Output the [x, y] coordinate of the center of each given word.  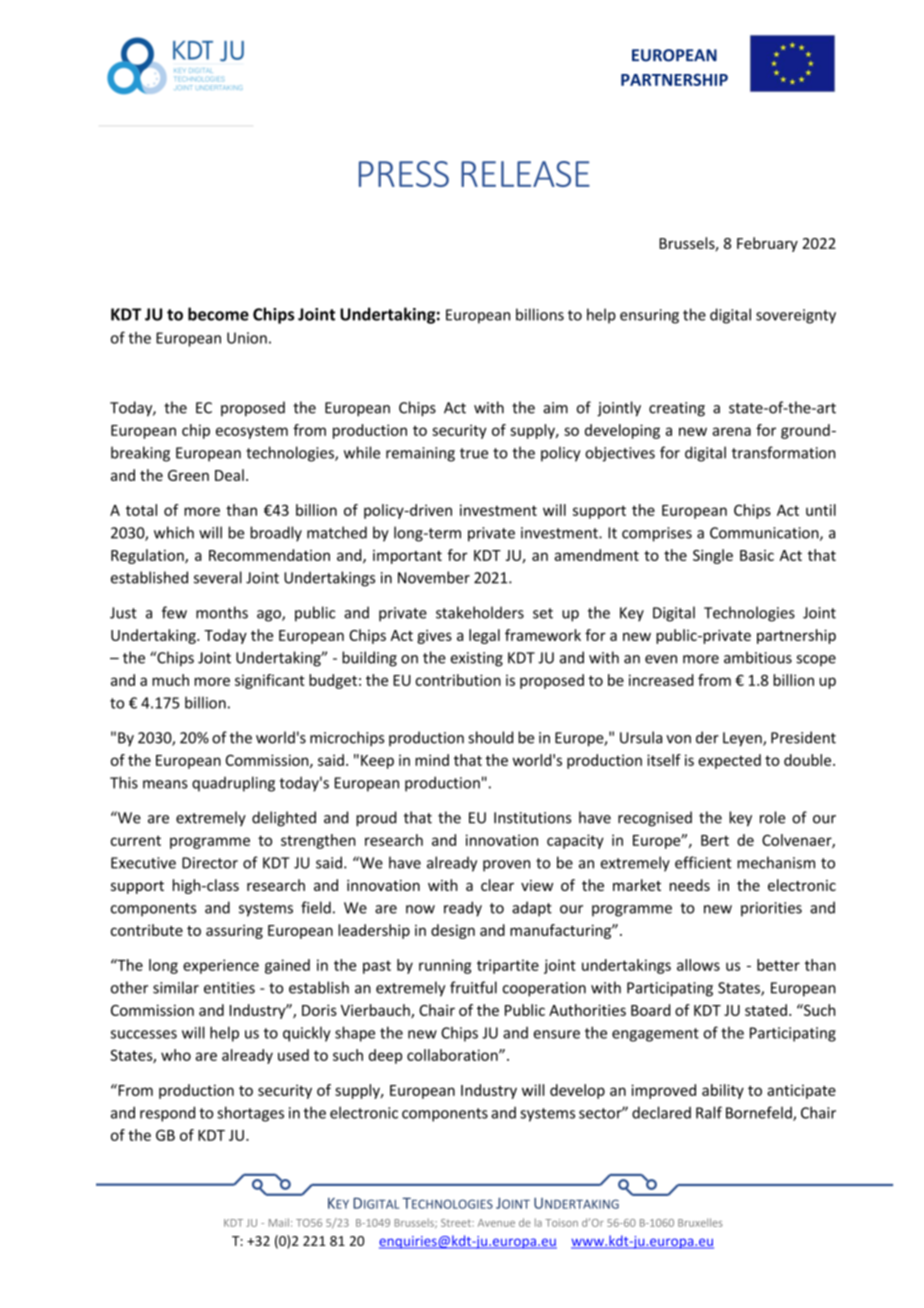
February [767, 244]
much [170, 680]
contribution [458, 680]
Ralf [709, 1112]
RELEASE [525, 174]
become [218, 314]
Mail [279, 1222]
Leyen [743, 739]
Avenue [496, 1223]
